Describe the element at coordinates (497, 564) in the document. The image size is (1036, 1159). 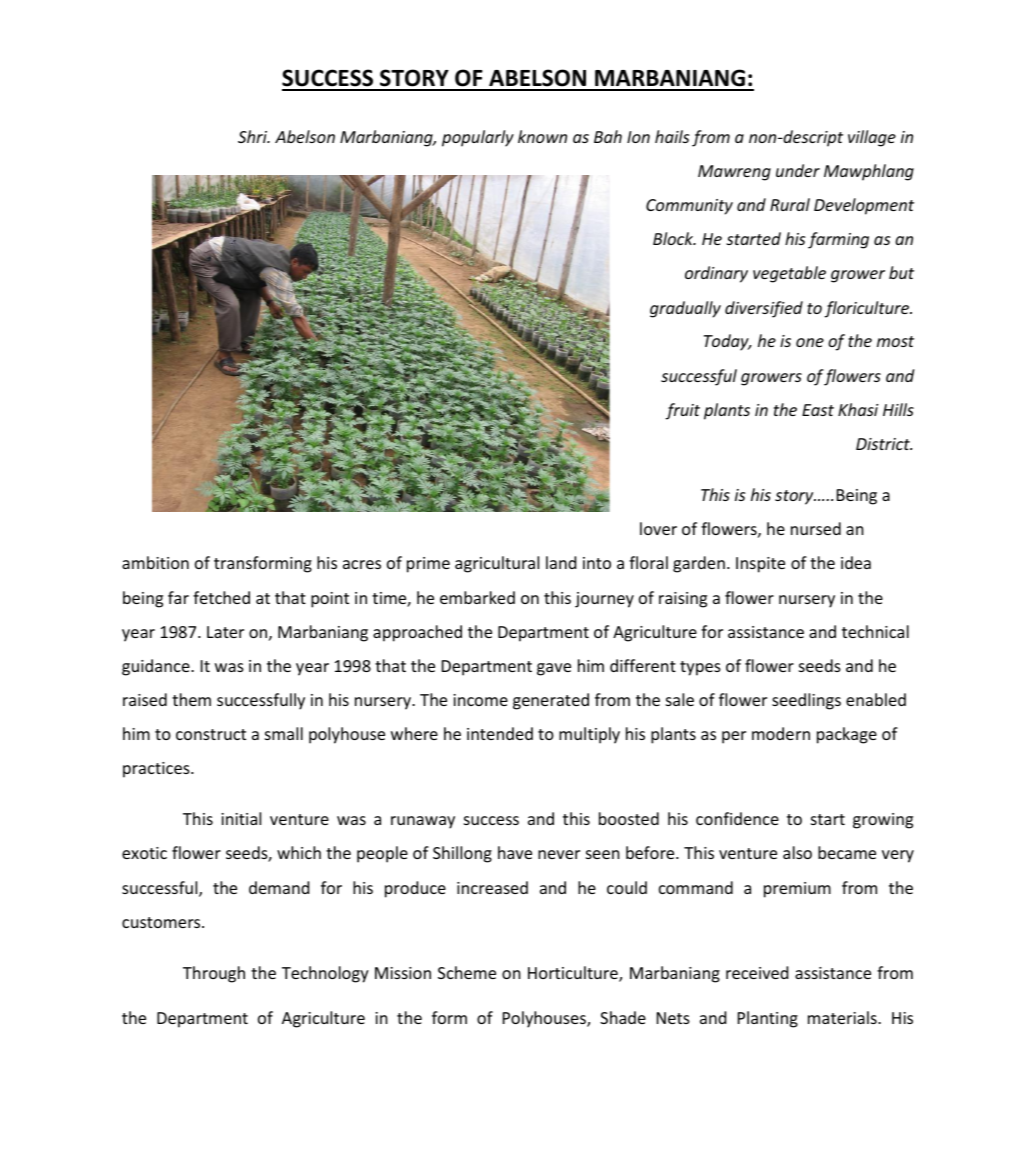
I see `agricultural` at that location.
